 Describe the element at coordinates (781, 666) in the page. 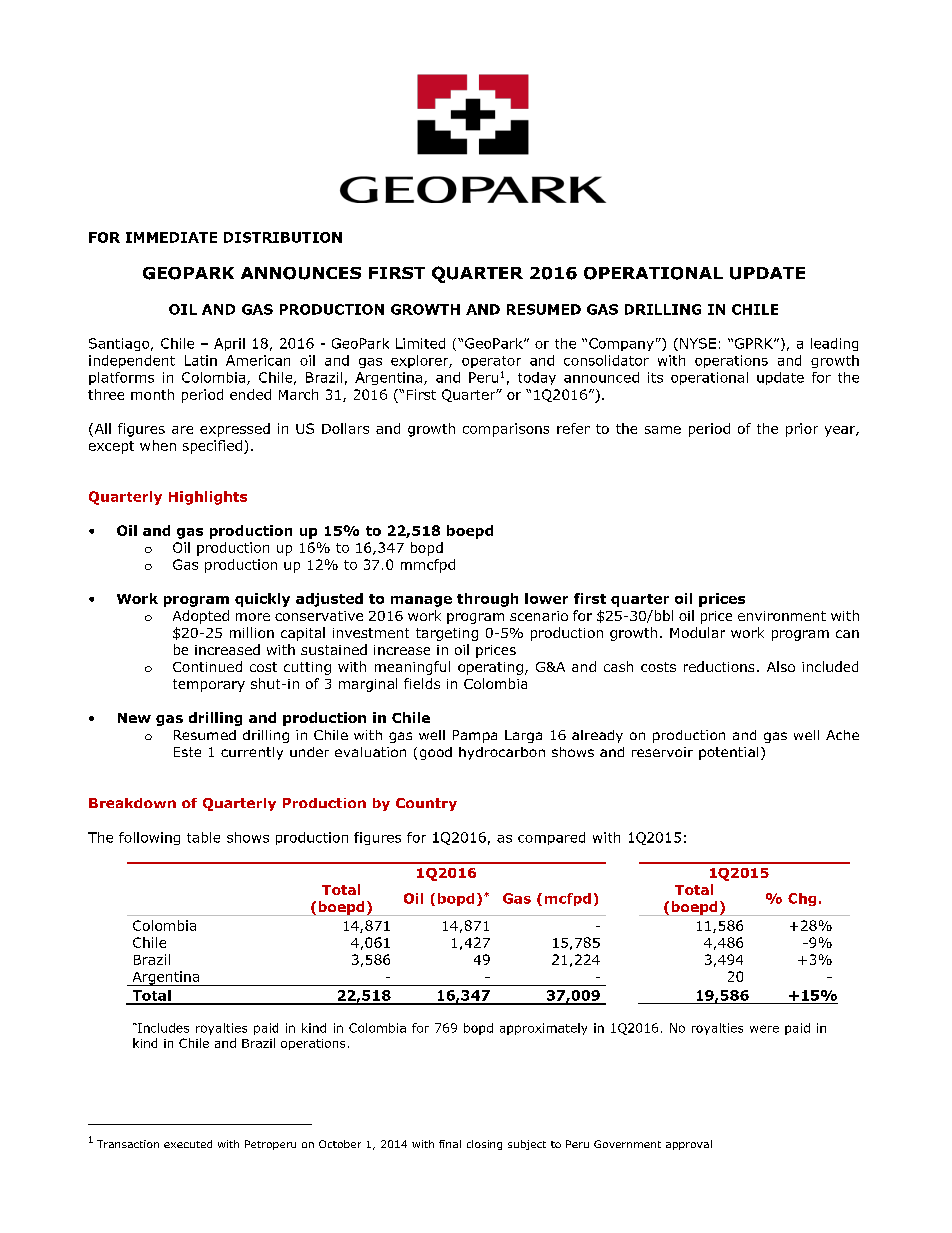

I see `Also` at that location.
